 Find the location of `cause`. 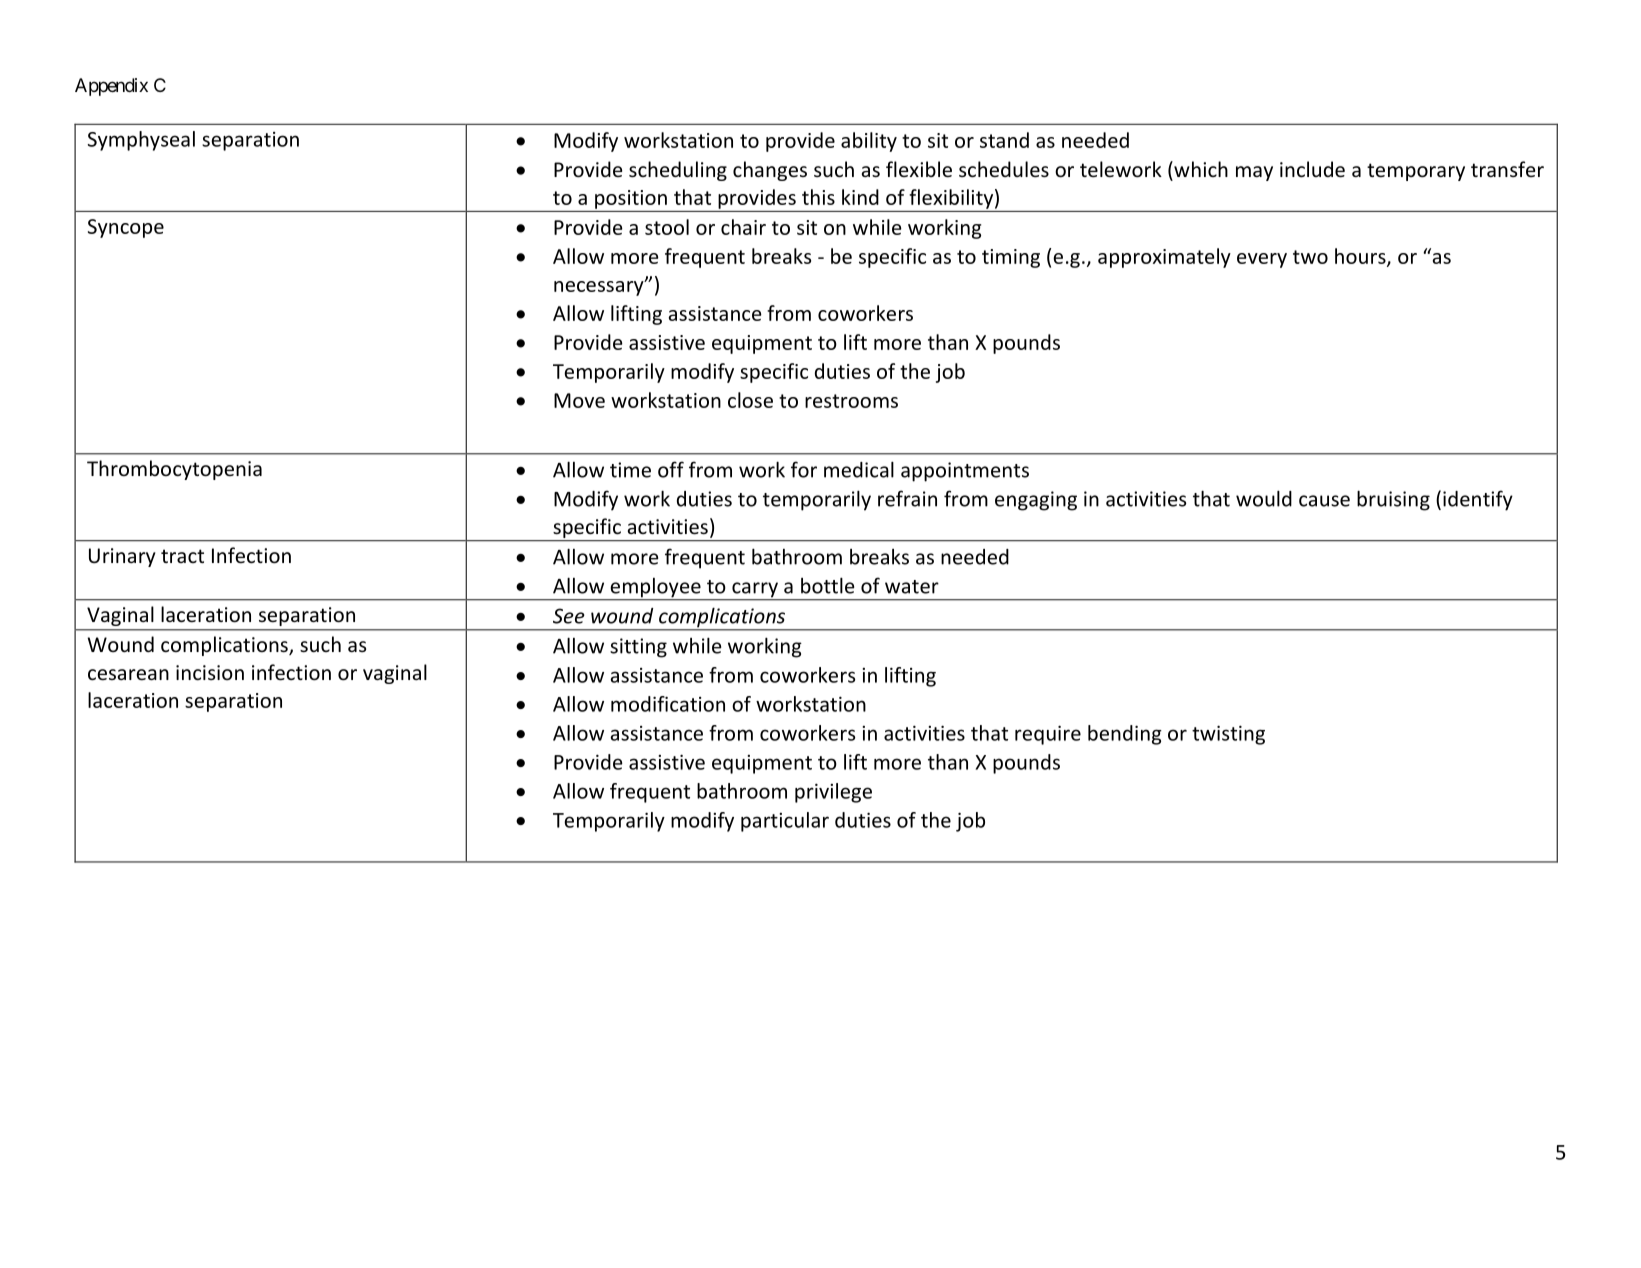

cause is located at coordinates (1324, 501).
